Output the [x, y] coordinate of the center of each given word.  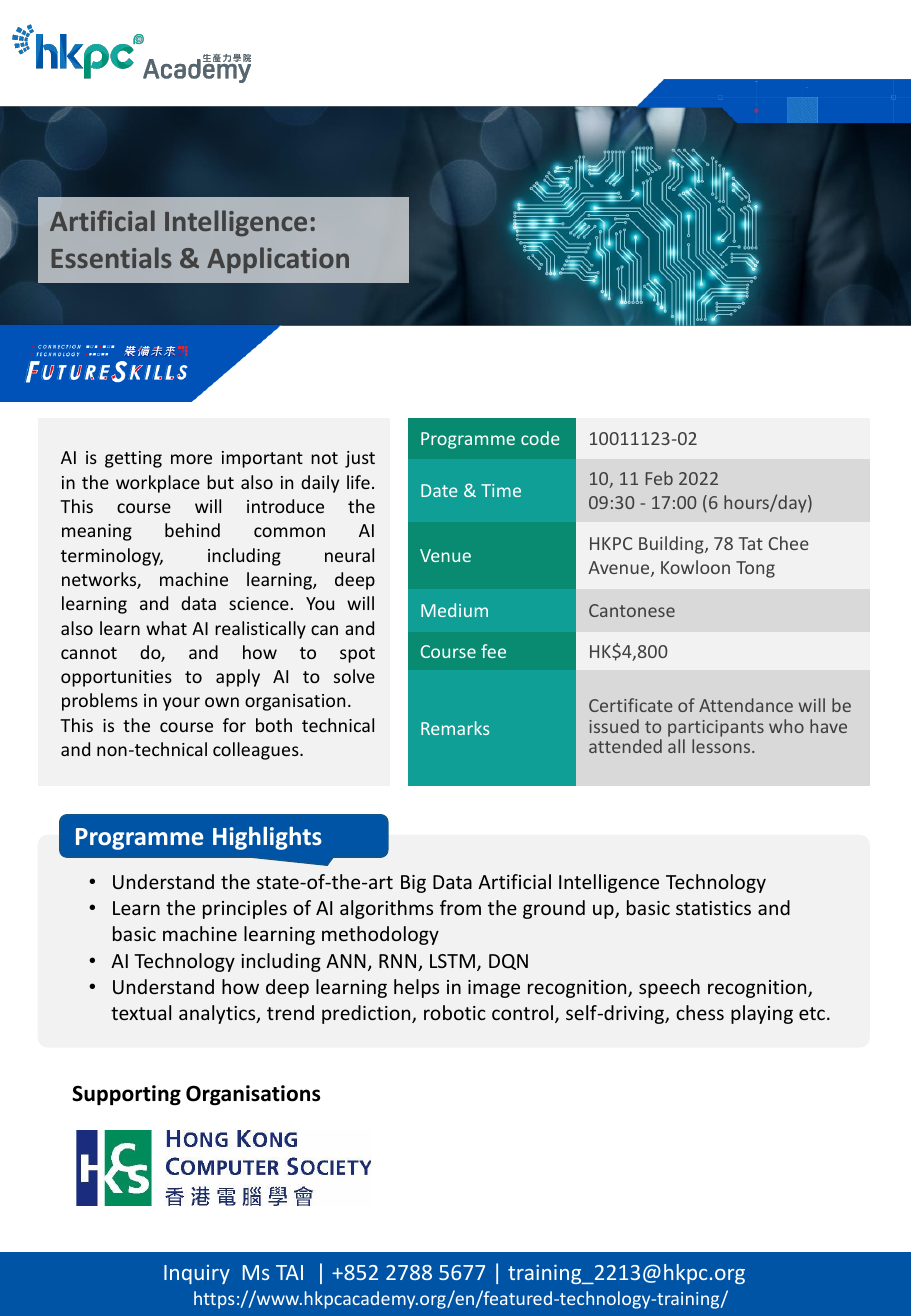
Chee [789, 543]
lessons [722, 746]
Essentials [111, 257]
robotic [455, 1012]
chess [700, 1012]
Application [278, 260]
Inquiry [197, 1274]
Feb [659, 478]
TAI [289, 1272]
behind [192, 530]
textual [141, 1012]
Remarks [455, 728]
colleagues [257, 751]
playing [762, 1014]
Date [439, 490]
